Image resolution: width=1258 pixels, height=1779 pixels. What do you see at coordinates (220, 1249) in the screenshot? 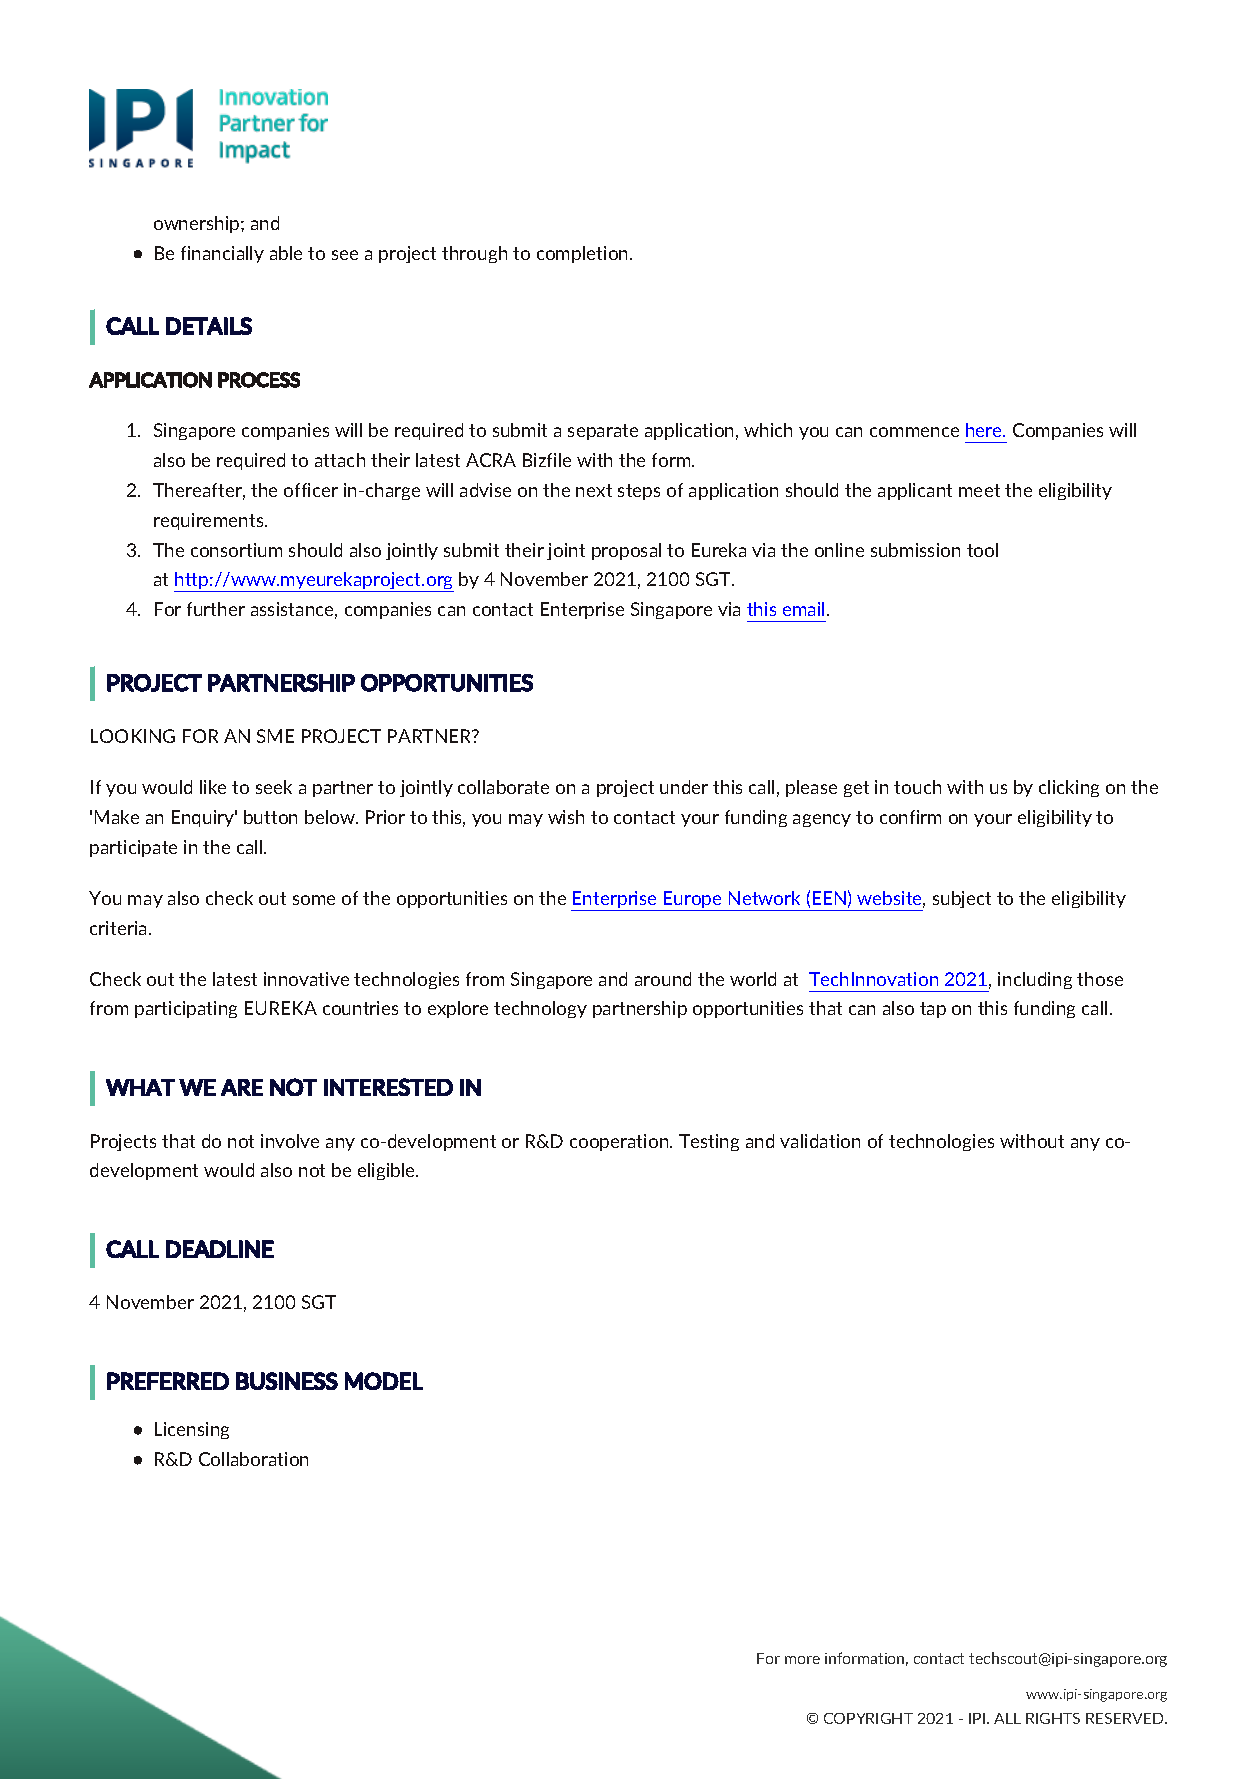
I see `DEADLINE` at bounding box center [220, 1249].
